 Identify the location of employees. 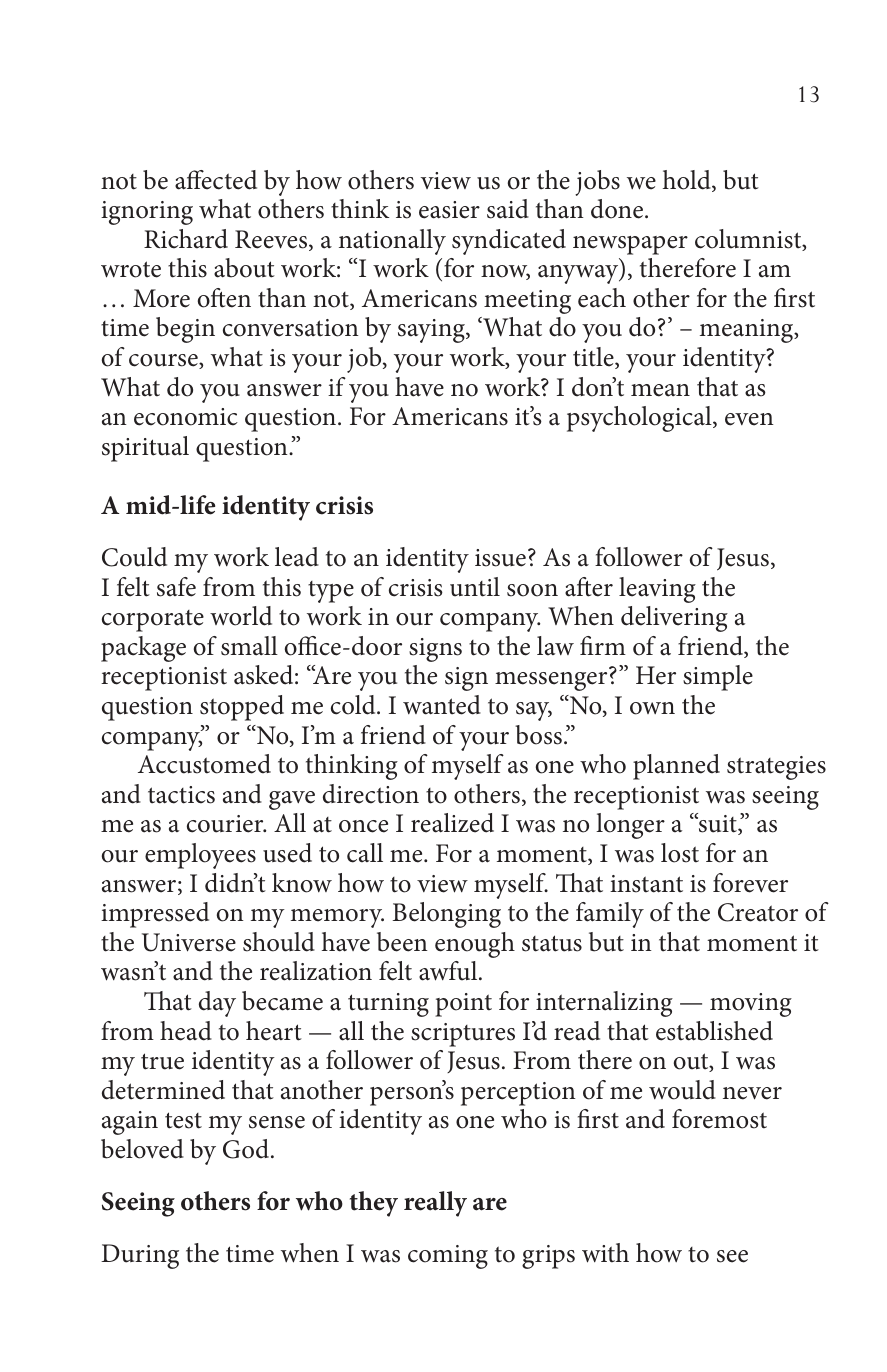
(200, 856).
